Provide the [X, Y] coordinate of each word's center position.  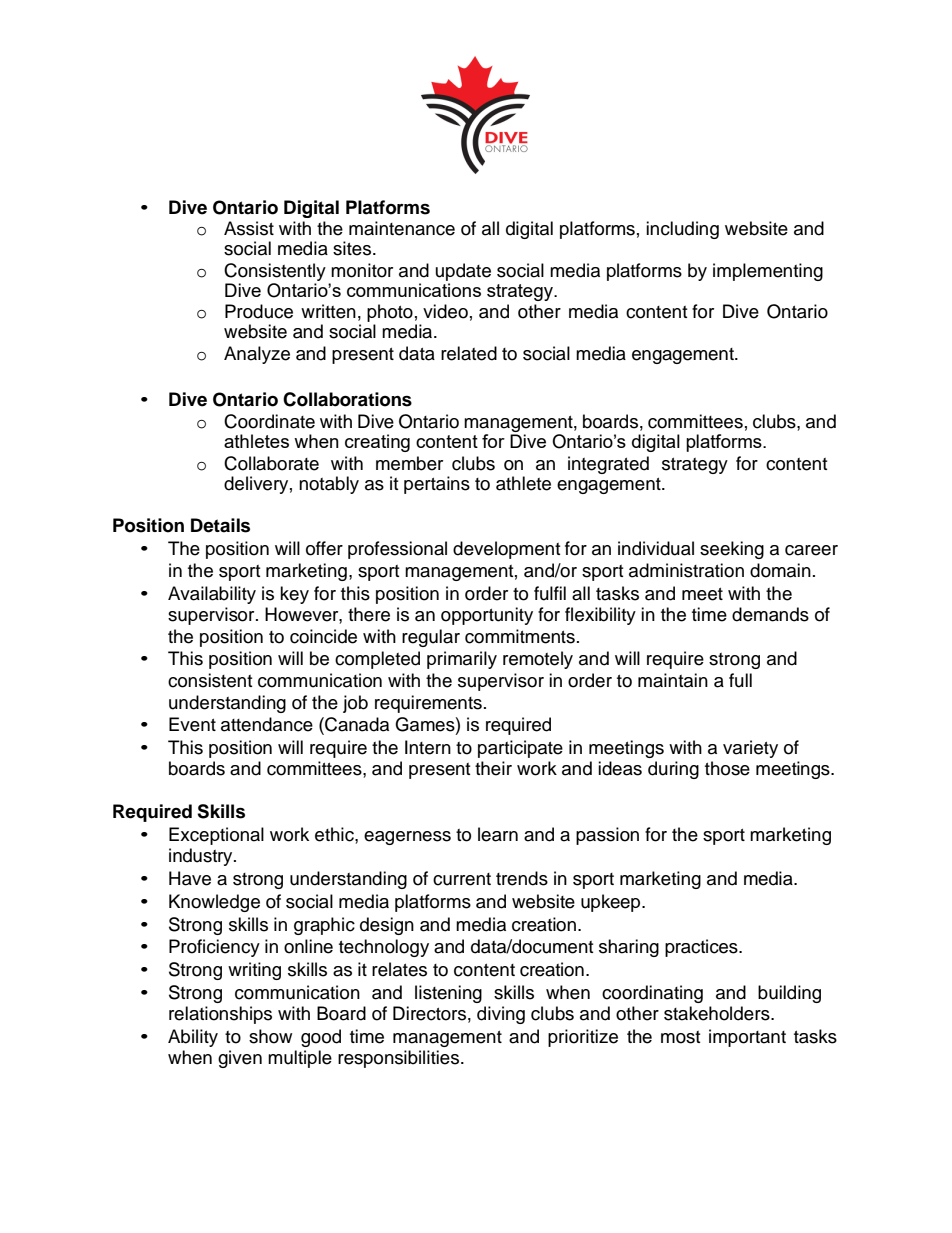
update [463, 273]
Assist [249, 228]
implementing [768, 272]
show [270, 1036]
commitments [520, 636]
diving [501, 1015]
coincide [323, 636]
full [740, 680]
